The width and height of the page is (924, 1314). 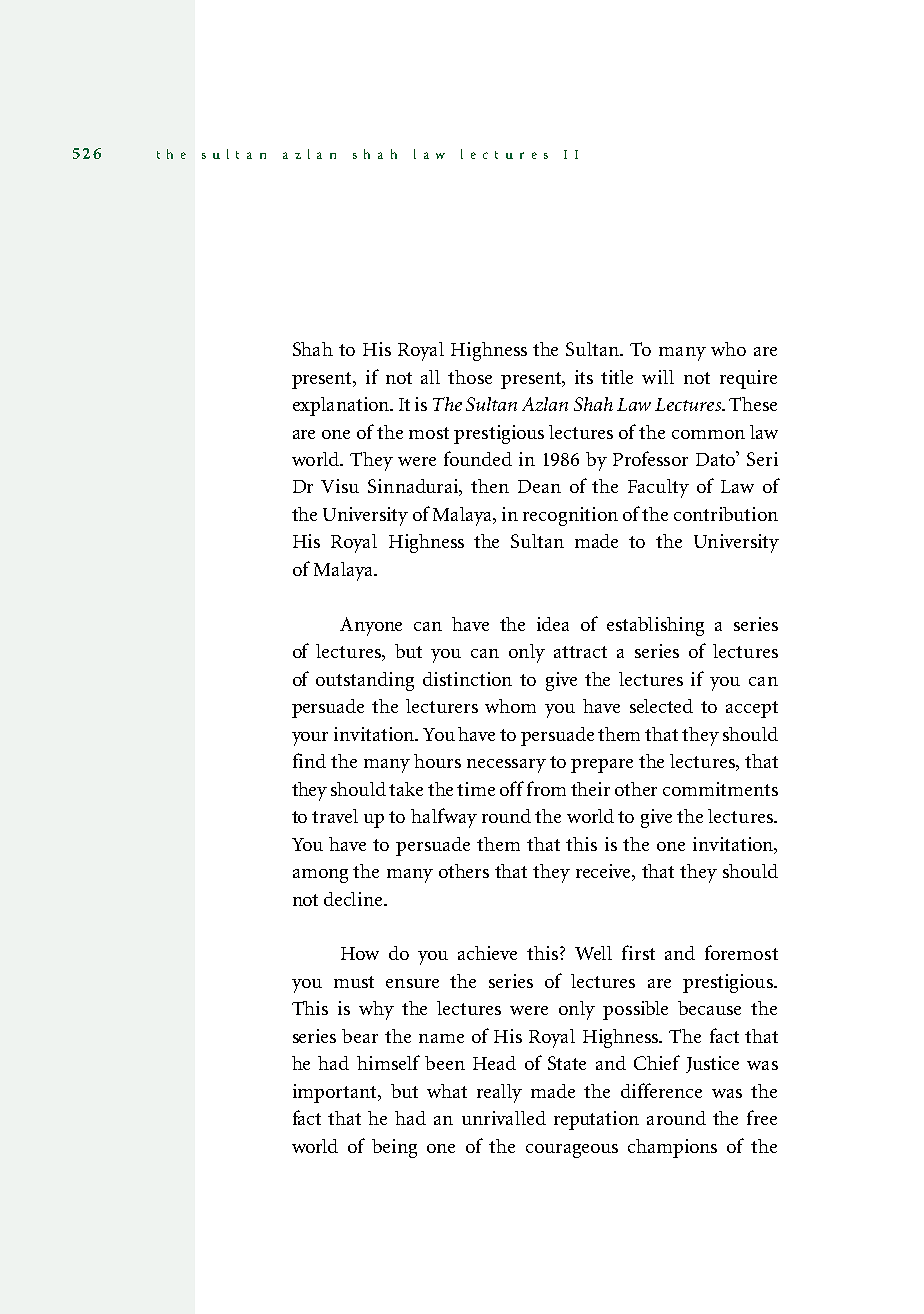 I want to click on explanation, so click(x=342, y=406).
